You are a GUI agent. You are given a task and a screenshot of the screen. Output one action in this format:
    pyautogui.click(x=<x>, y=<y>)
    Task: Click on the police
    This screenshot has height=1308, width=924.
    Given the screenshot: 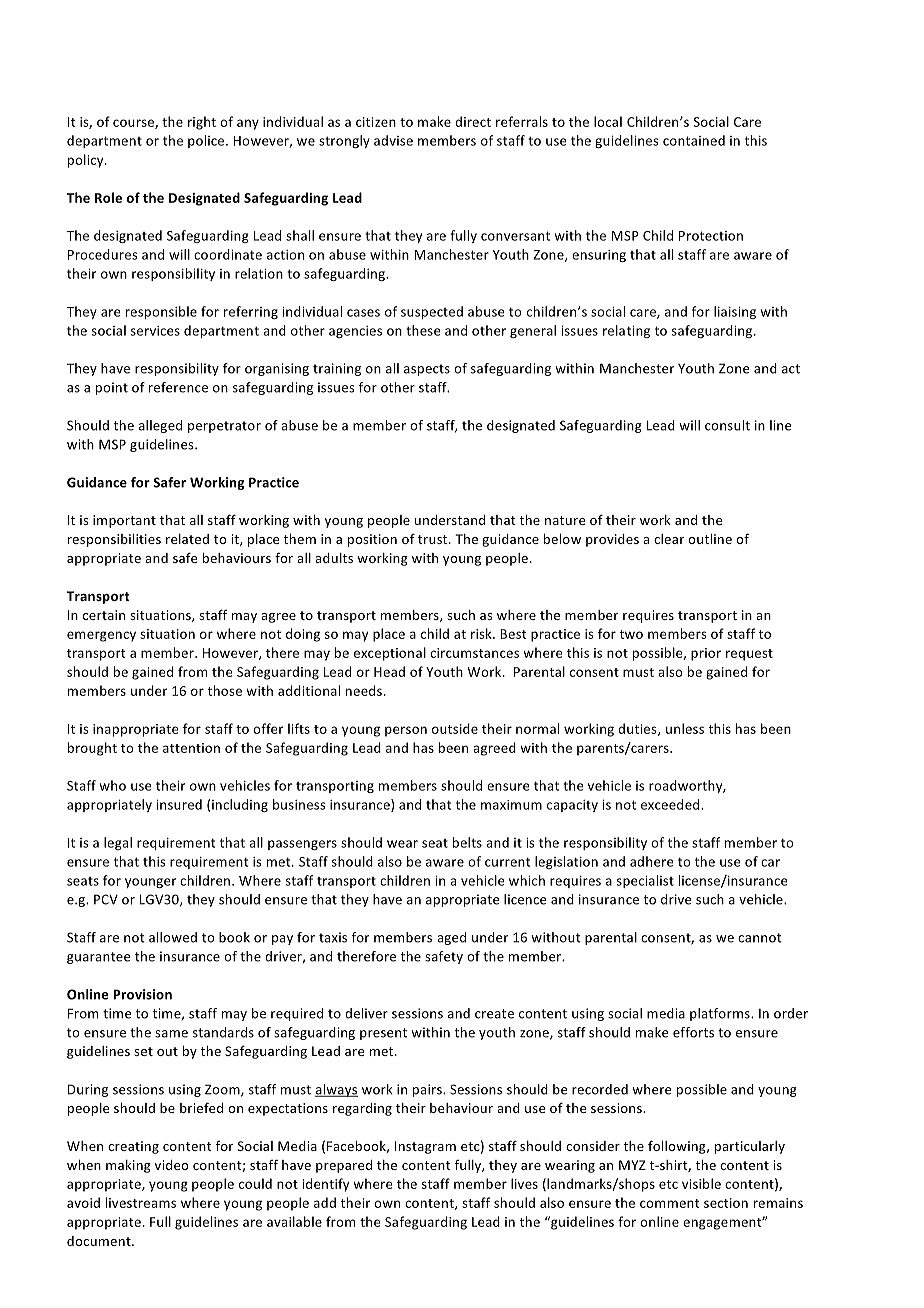 What is the action you would take?
    pyautogui.click(x=207, y=141)
